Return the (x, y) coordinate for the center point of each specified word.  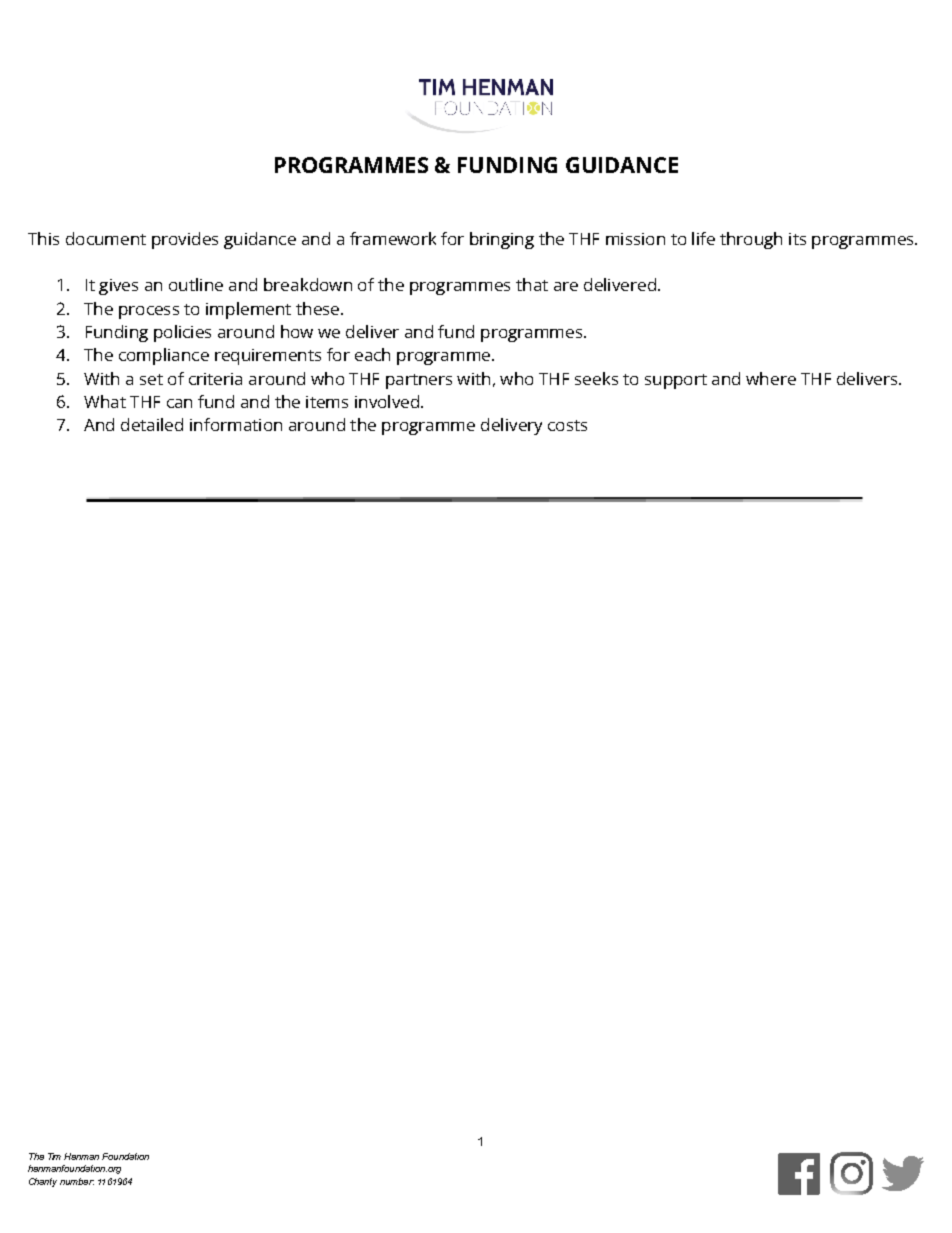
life (703, 238)
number (77, 1181)
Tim (54, 1156)
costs (567, 425)
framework (393, 238)
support (676, 381)
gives (118, 287)
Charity (43, 1182)
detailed (152, 424)
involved (387, 401)
